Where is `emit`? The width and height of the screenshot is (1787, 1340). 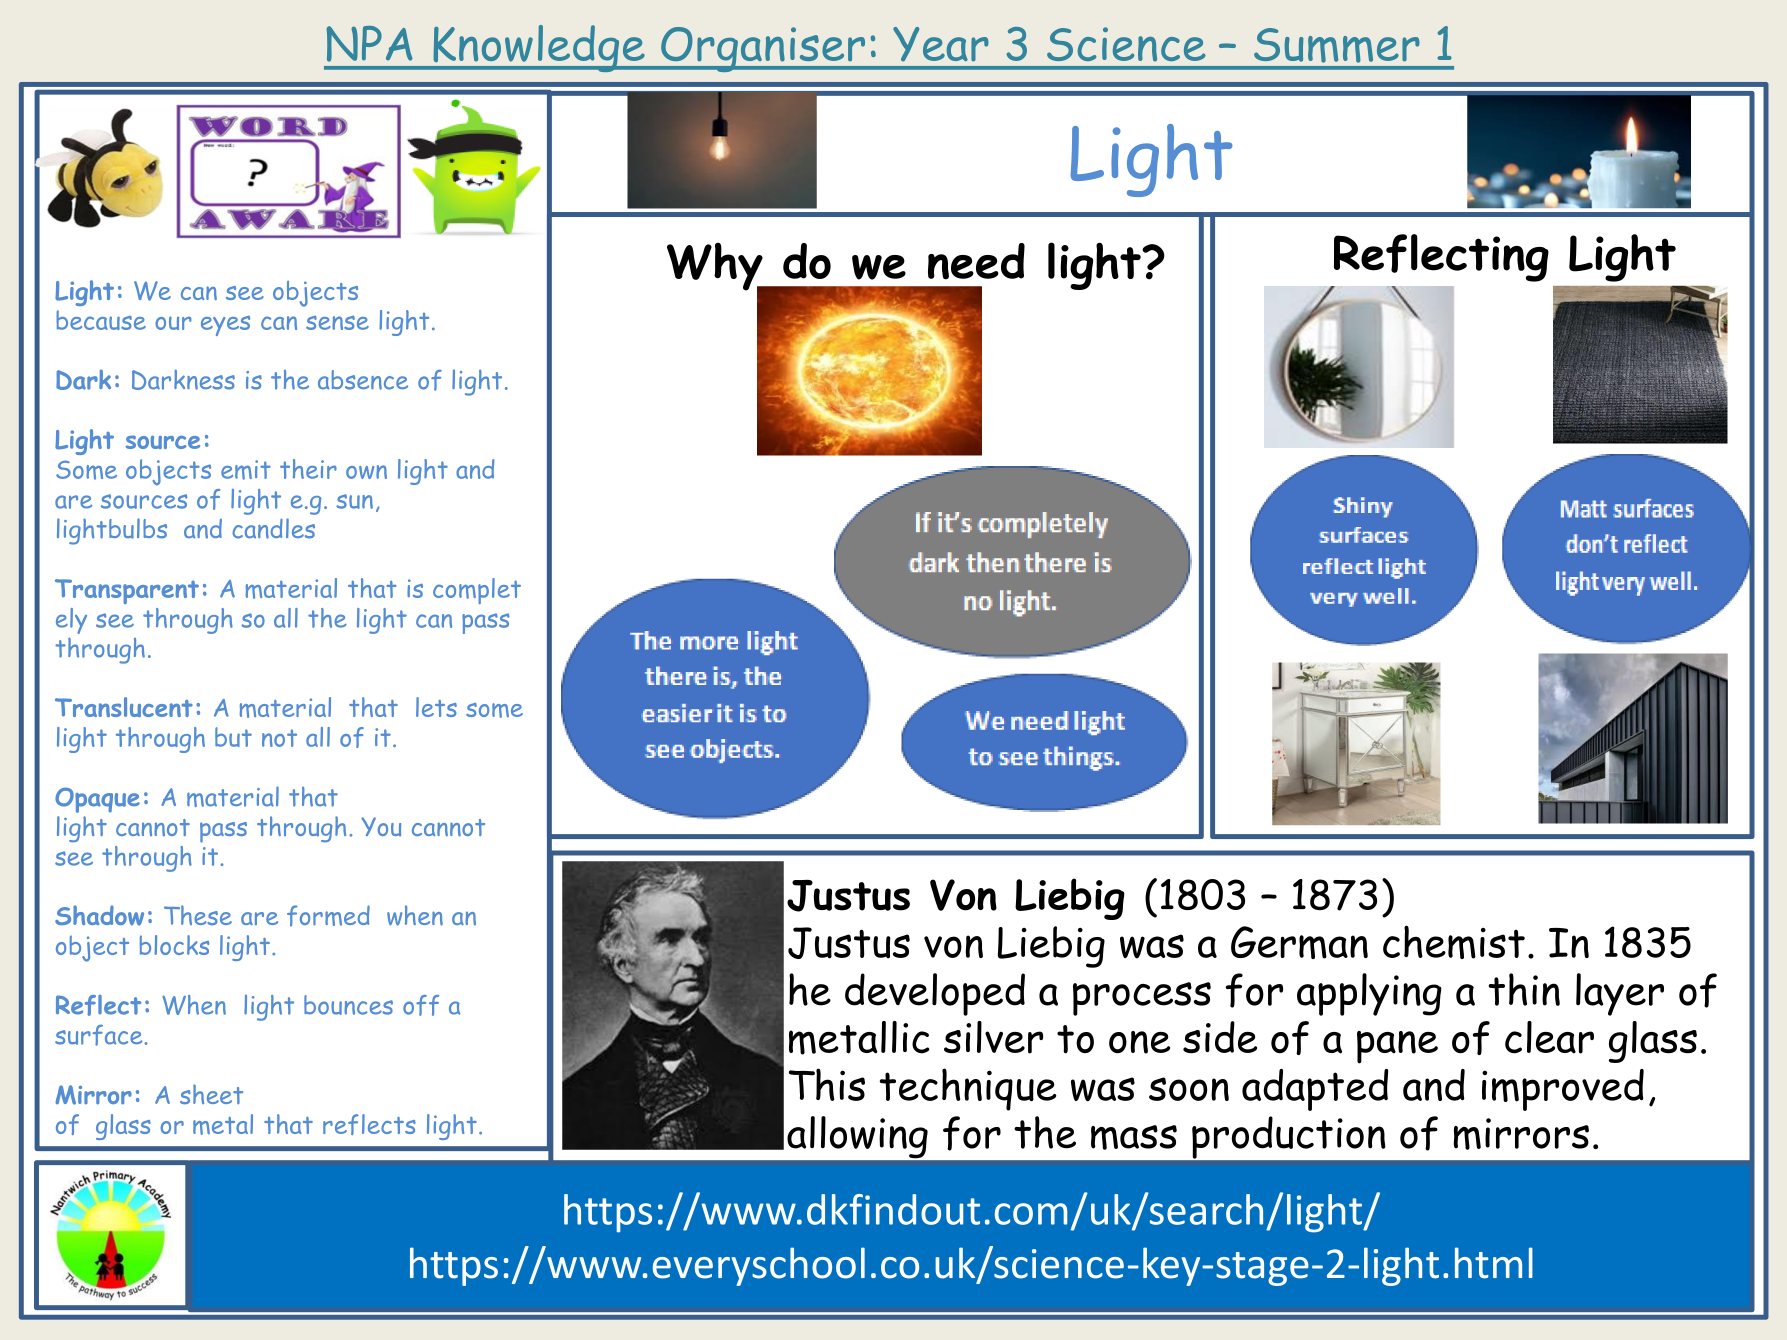
emit is located at coordinates (246, 470).
